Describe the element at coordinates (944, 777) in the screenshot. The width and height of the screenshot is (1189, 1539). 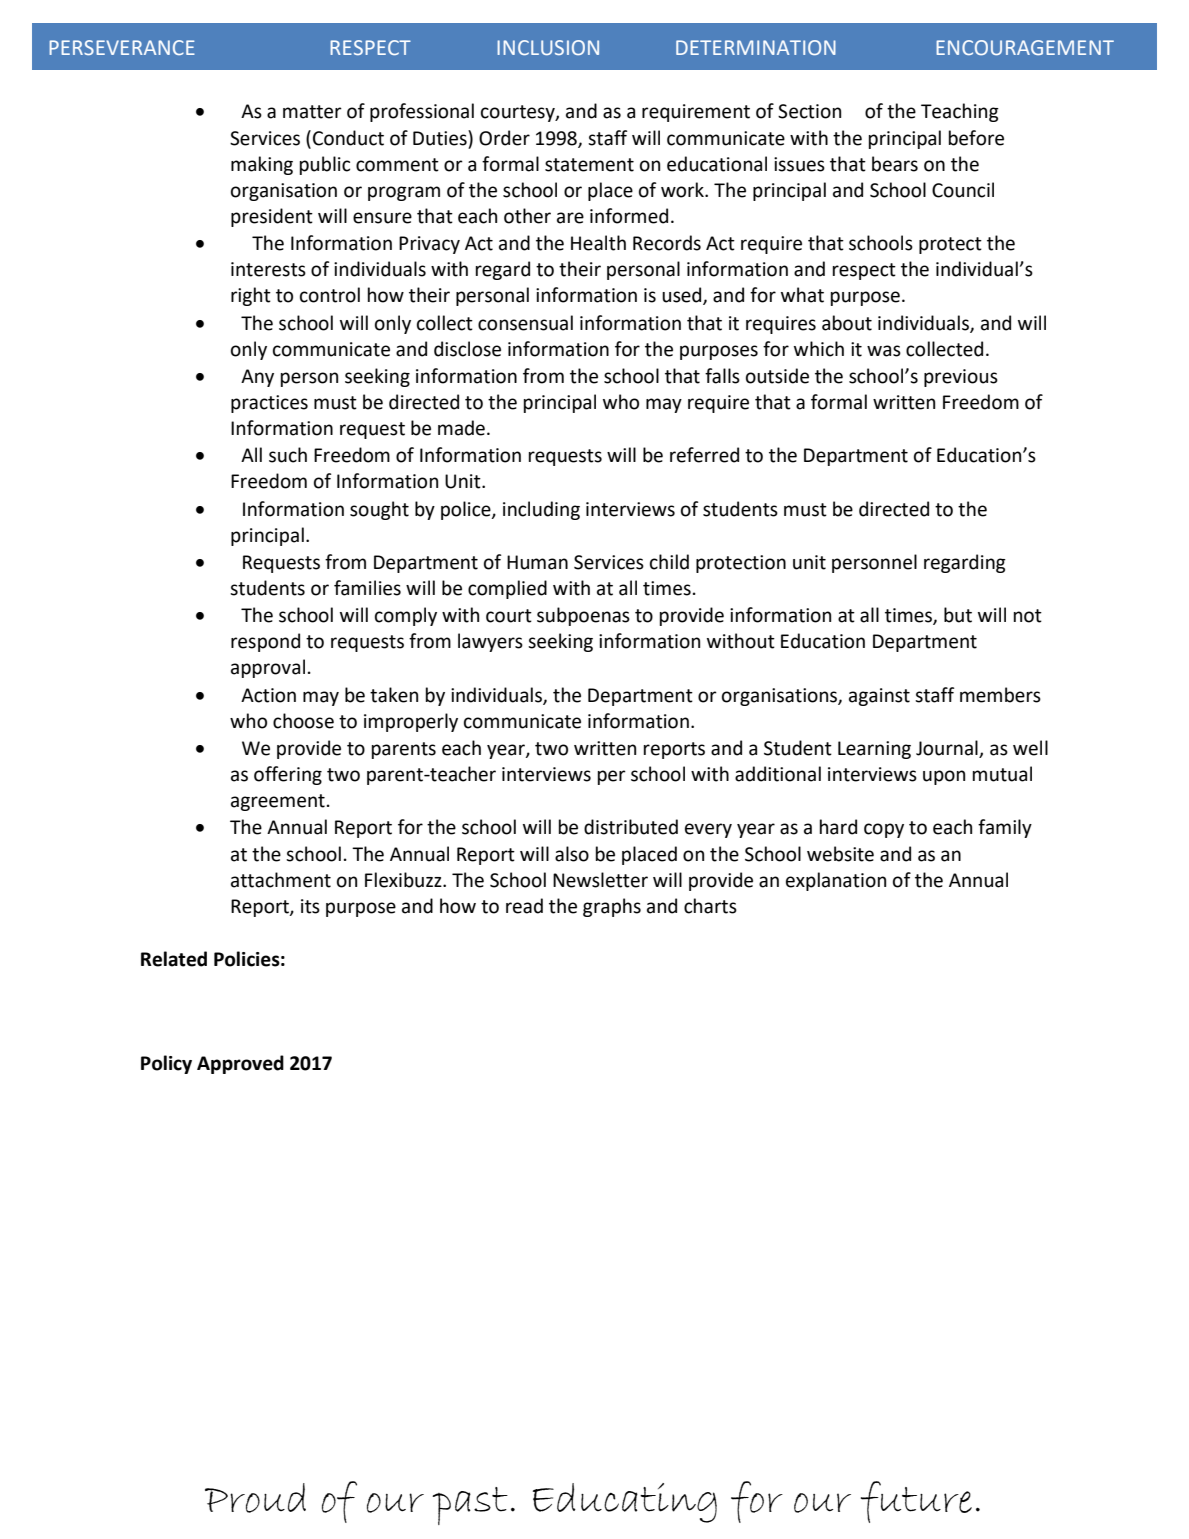
I see `upon` at that location.
